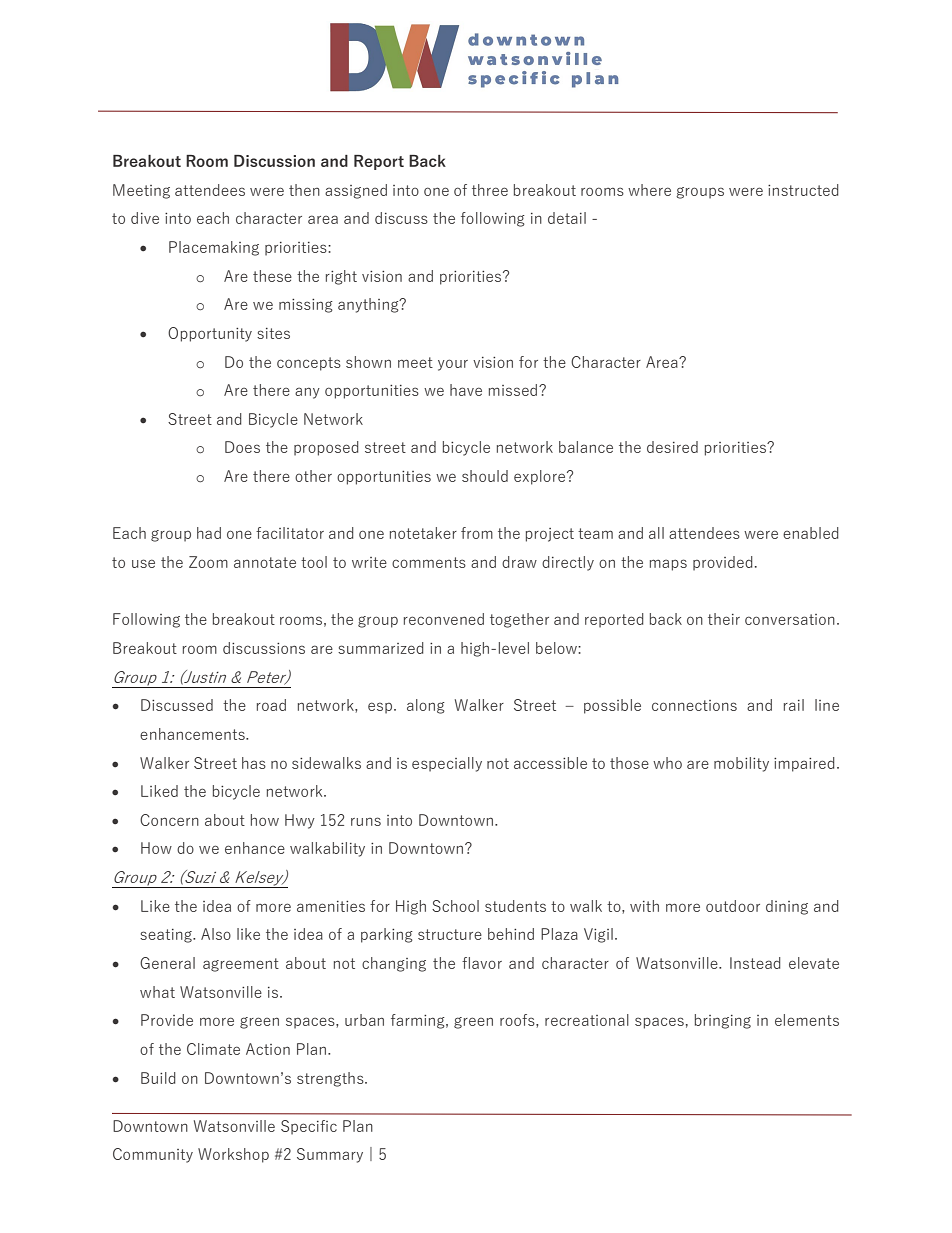 This image has width=952, height=1233. Describe the element at coordinates (723, 1021) in the image. I see `bringing` at that location.
